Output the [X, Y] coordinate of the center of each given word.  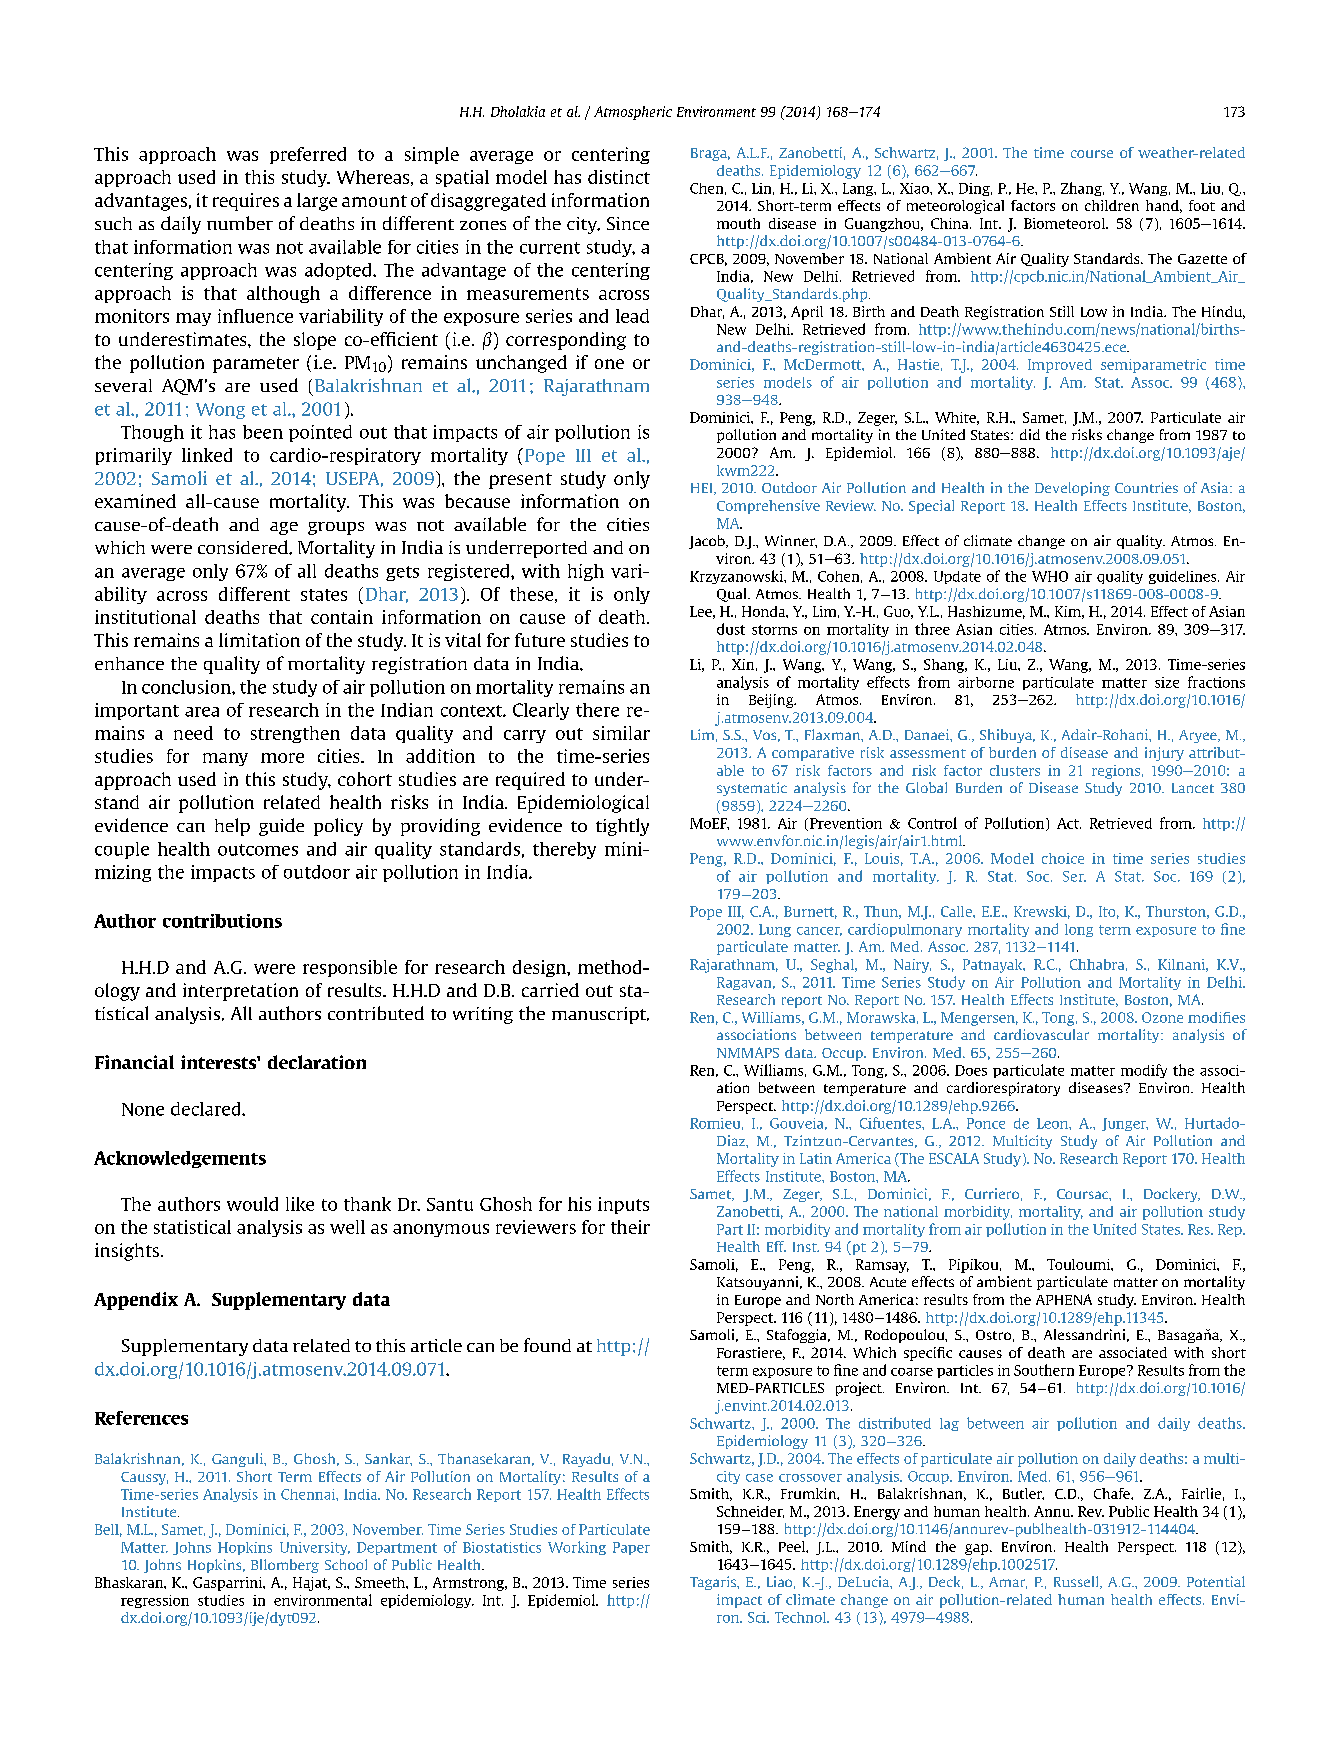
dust [731, 629]
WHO [1050, 576]
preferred [308, 155]
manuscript [600, 1015]
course [1092, 154]
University [315, 1548]
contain [342, 617]
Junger [1125, 1124]
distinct [619, 177]
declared [207, 1109]
